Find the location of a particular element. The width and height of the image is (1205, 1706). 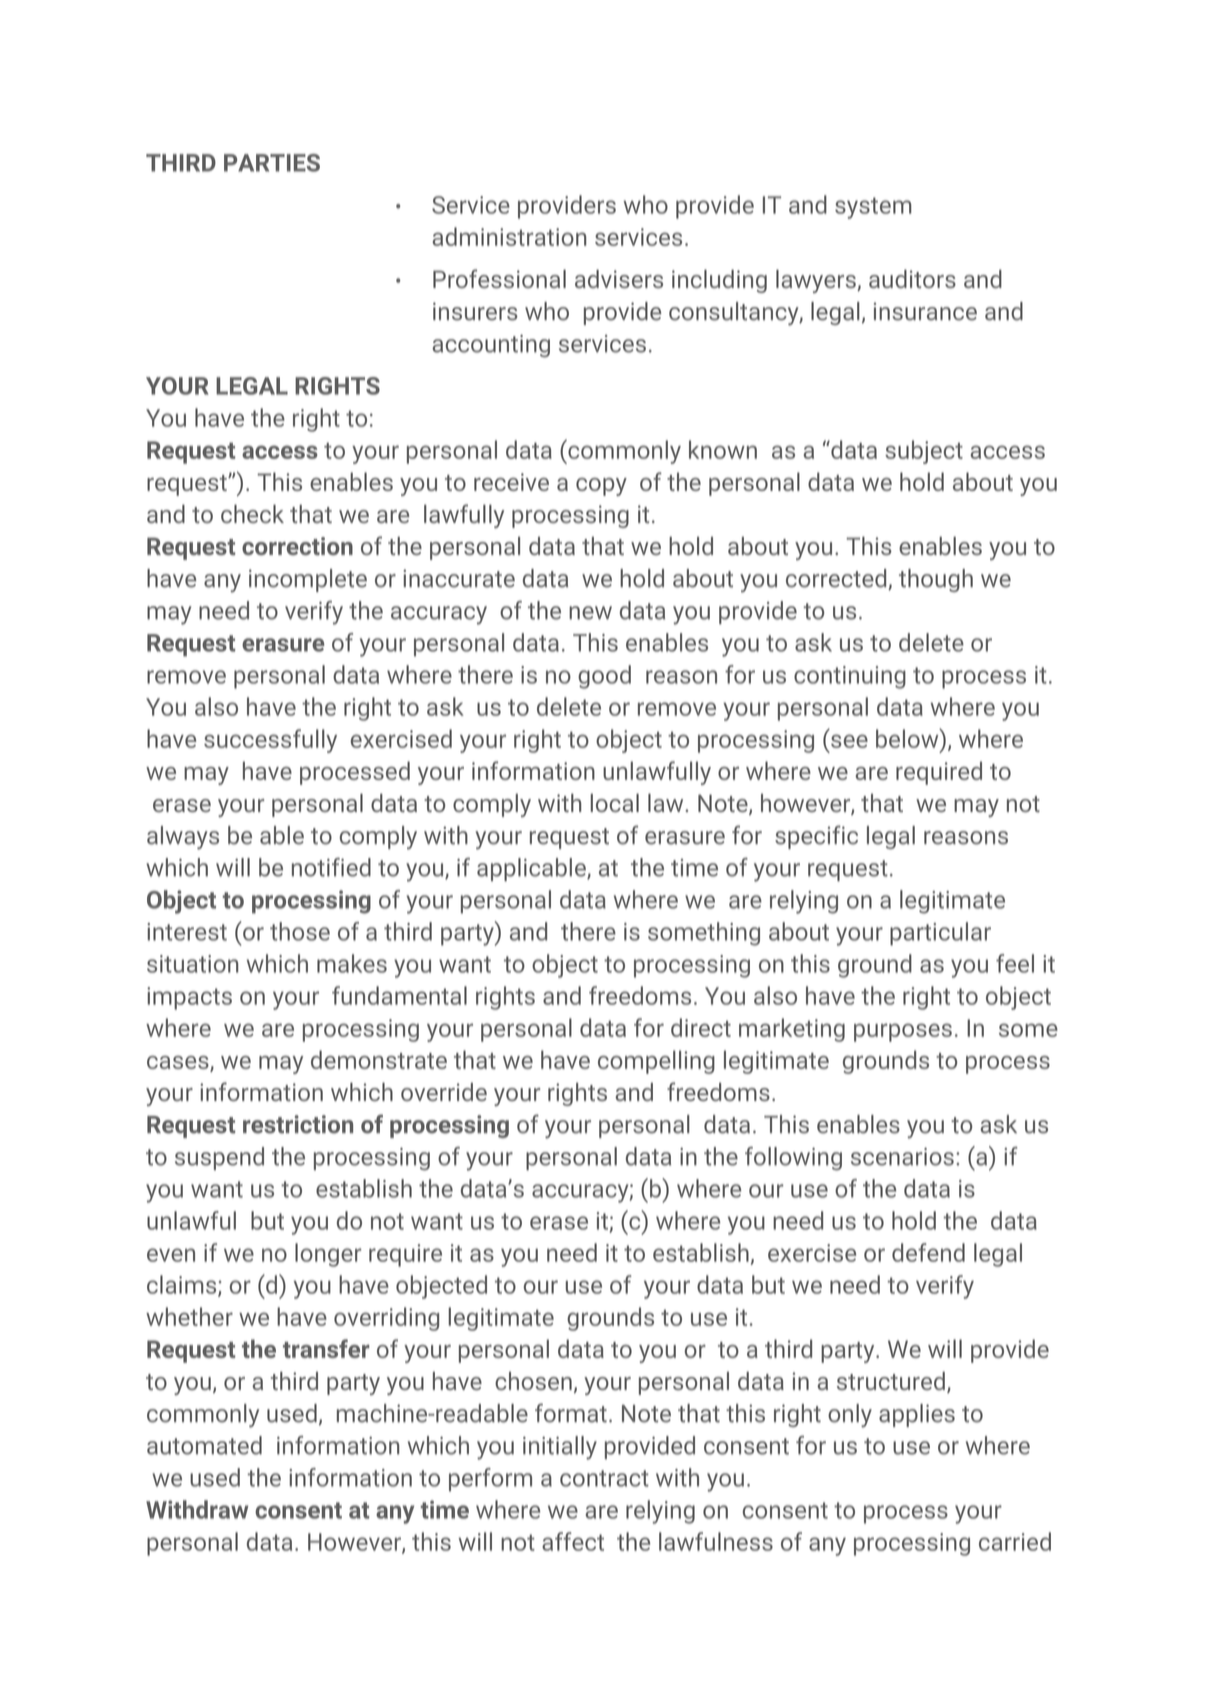

notified is located at coordinates (331, 867).
